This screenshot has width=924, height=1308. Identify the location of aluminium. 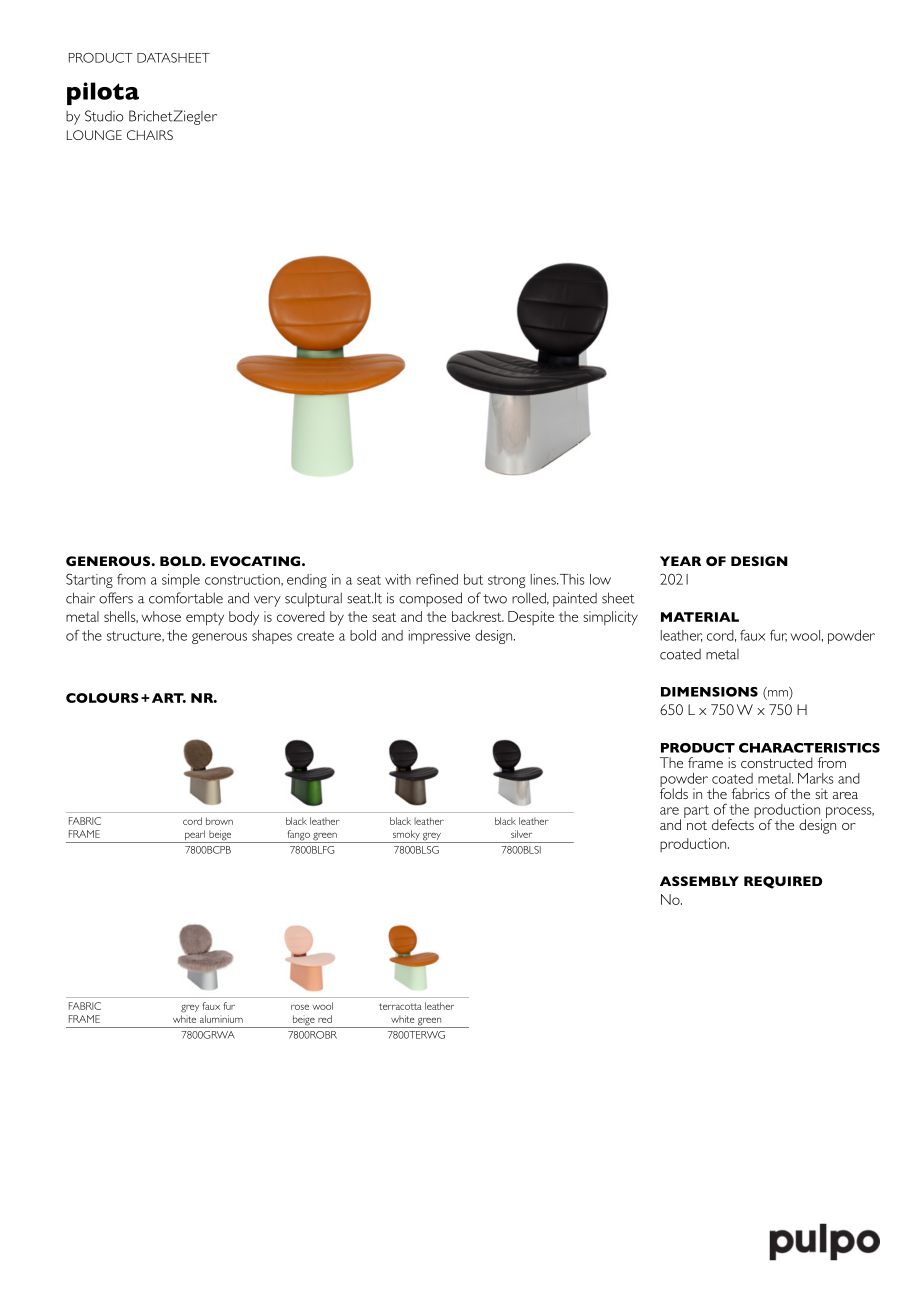
(221, 1019).
